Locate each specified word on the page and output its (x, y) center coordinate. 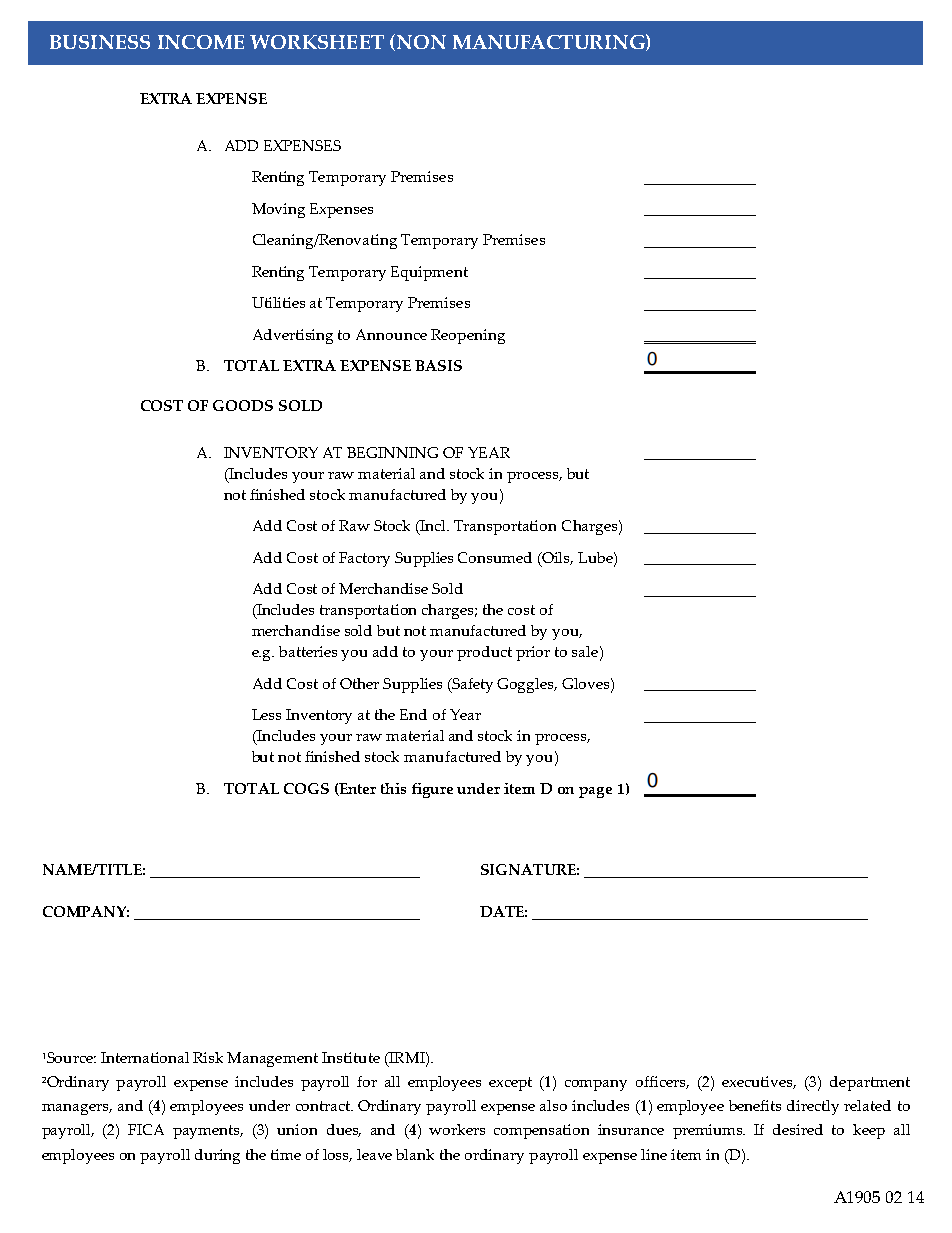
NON (420, 42)
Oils (557, 558)
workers (457, 1129)
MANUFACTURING (550, 42)
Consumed (495, 557)
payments (208, 1132)
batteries (308, 651)
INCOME (201, 42)
